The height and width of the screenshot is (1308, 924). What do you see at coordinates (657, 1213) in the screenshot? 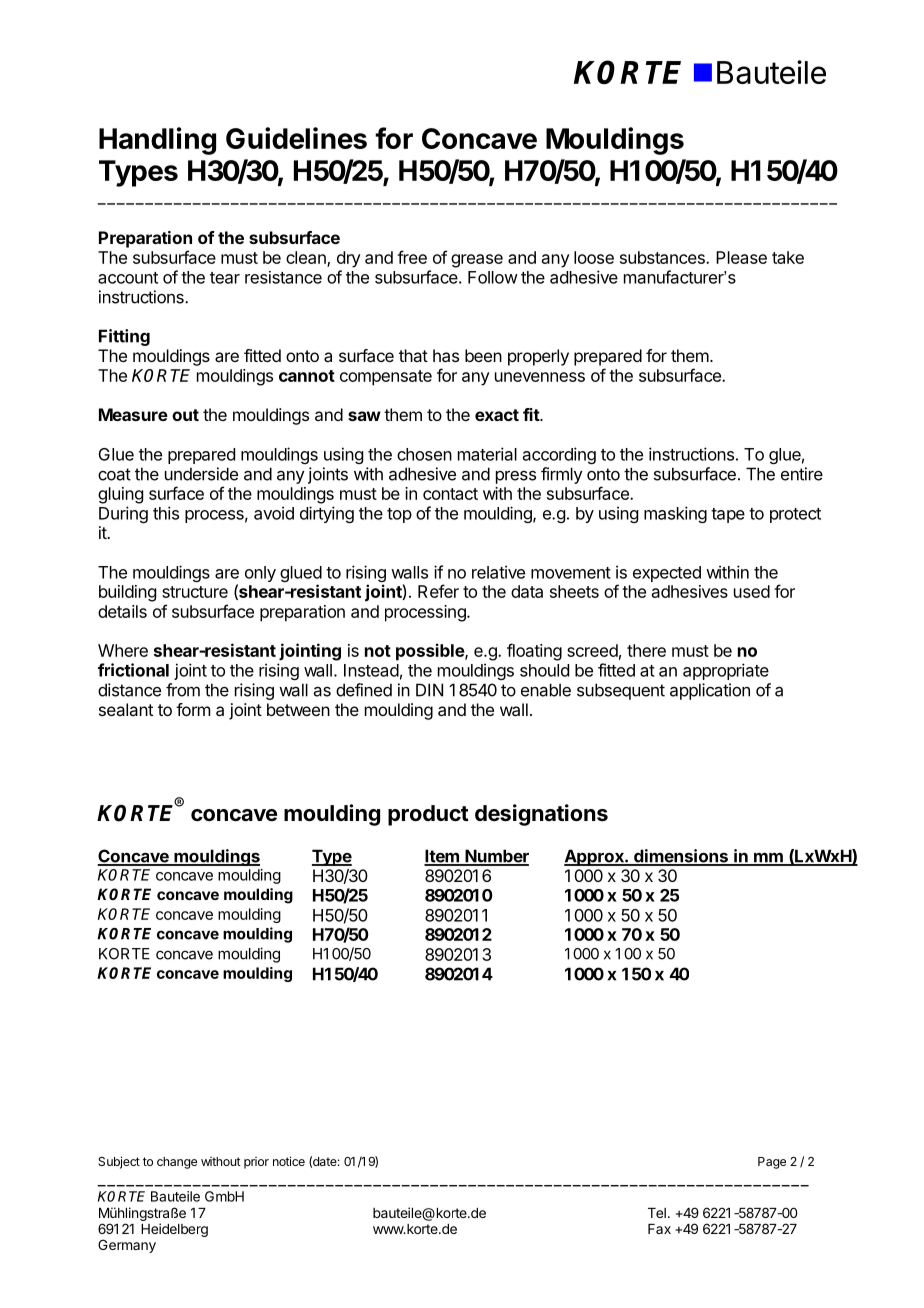
I see `Tel` at bounding box center [657, 1213].
